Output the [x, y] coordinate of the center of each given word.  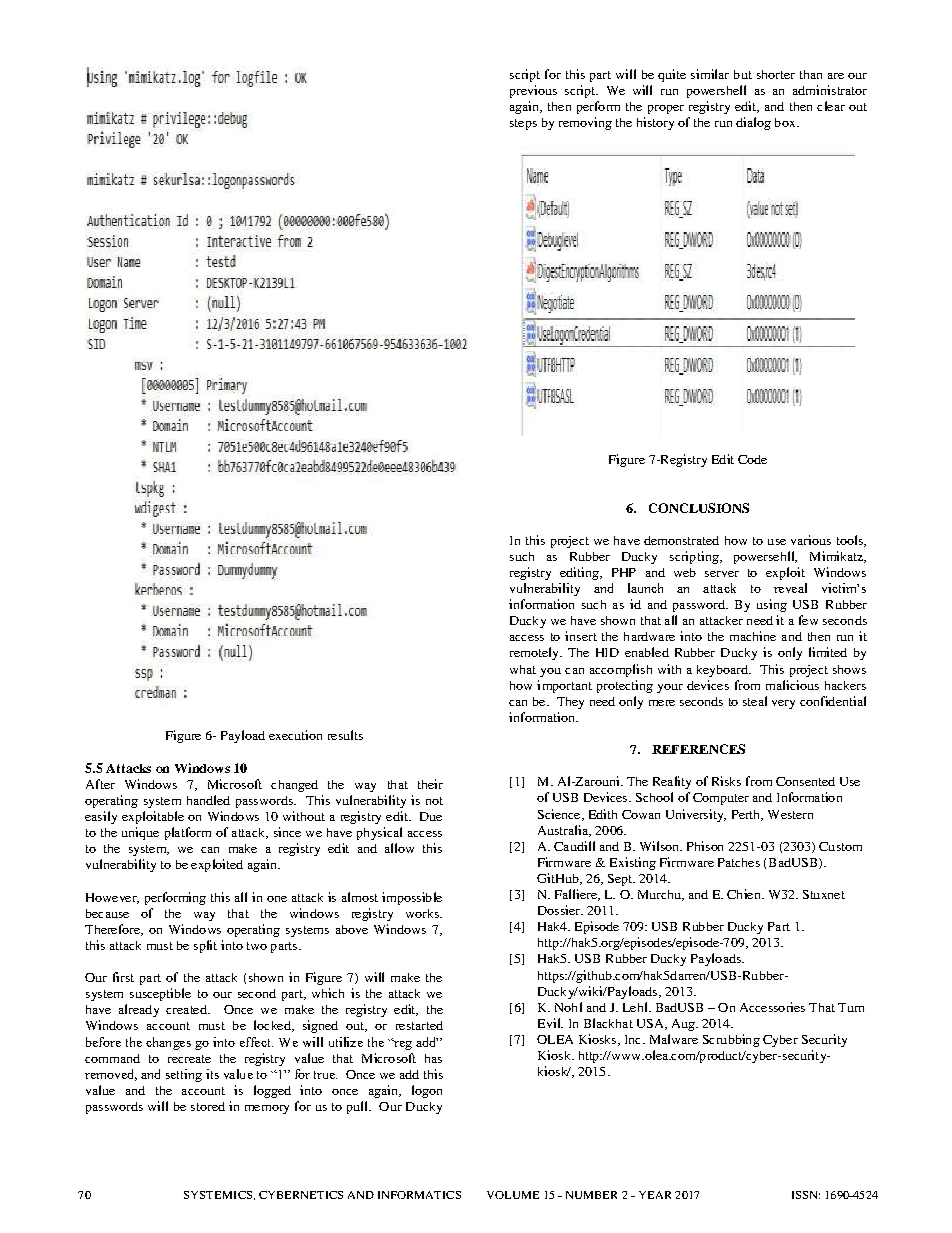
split [205, 946]
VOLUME [513, 1195]
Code [752, 459]
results [345, 735]
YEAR [655, 1195]
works [423, 913]
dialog [753, 123]
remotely [535, 653]
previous [533, 91]
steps [523, 124]
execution [295, 735]
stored [208, 1106]
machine [753, 636]
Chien [745, 894]
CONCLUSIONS [699, 508]
